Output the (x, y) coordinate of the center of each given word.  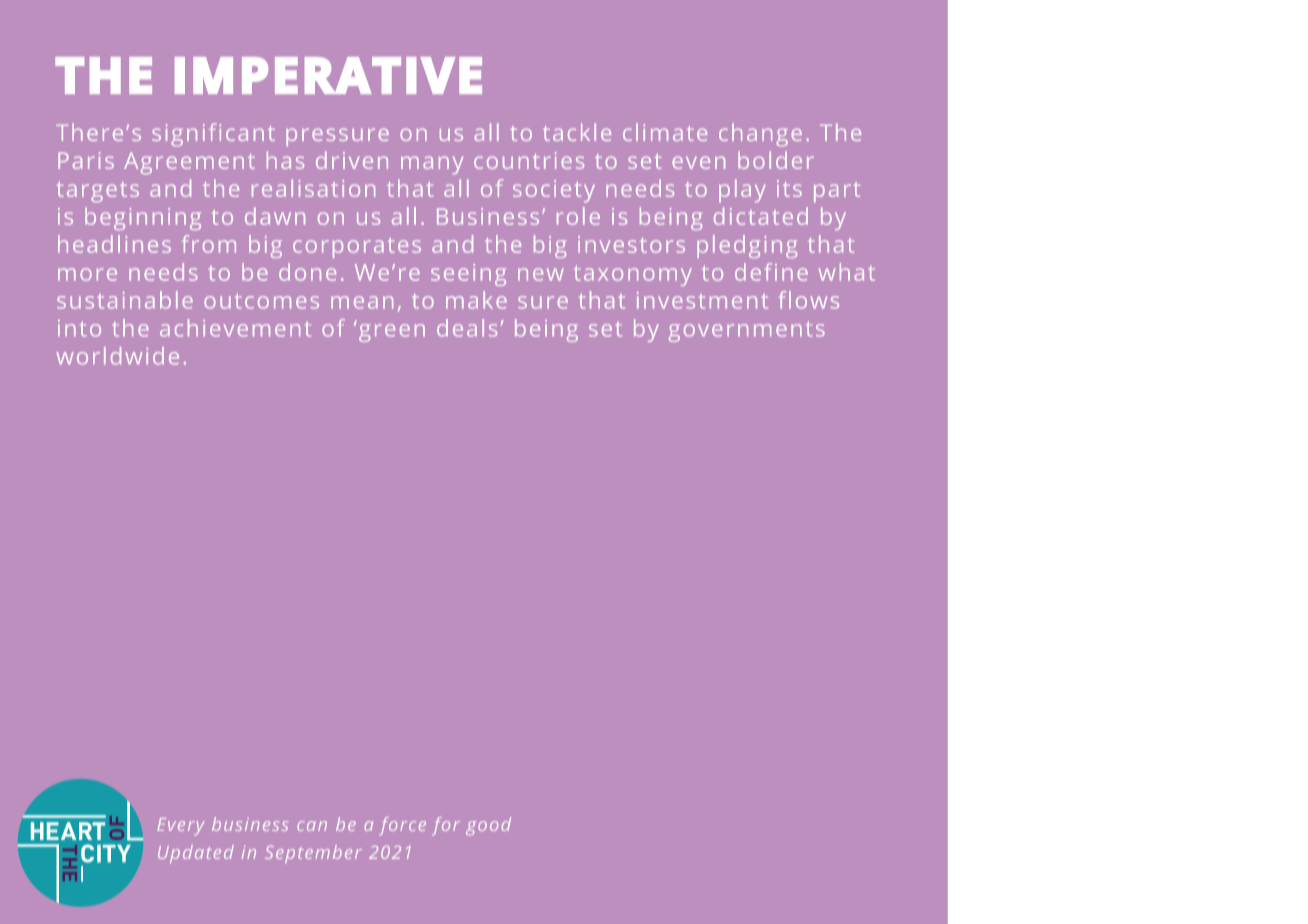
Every (181, 826)
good (488, 826)
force (402, 826)
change (760, 134)
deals (467, 328)
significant (213, 134)
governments (747, 331)
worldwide (117, 356)
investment (702, 300)
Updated (196, 854)
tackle (577, 132)
